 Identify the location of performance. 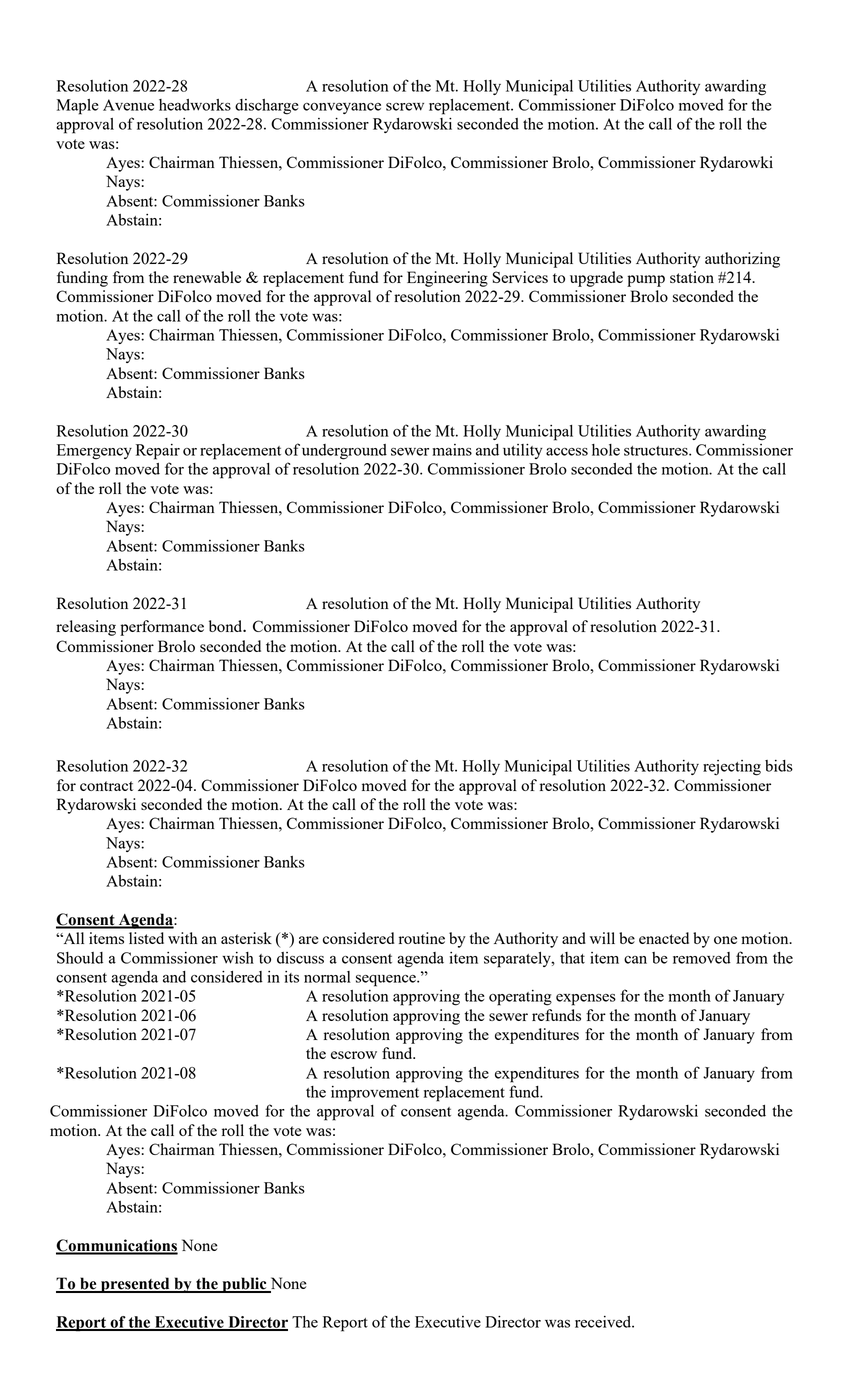
(162, 628).
